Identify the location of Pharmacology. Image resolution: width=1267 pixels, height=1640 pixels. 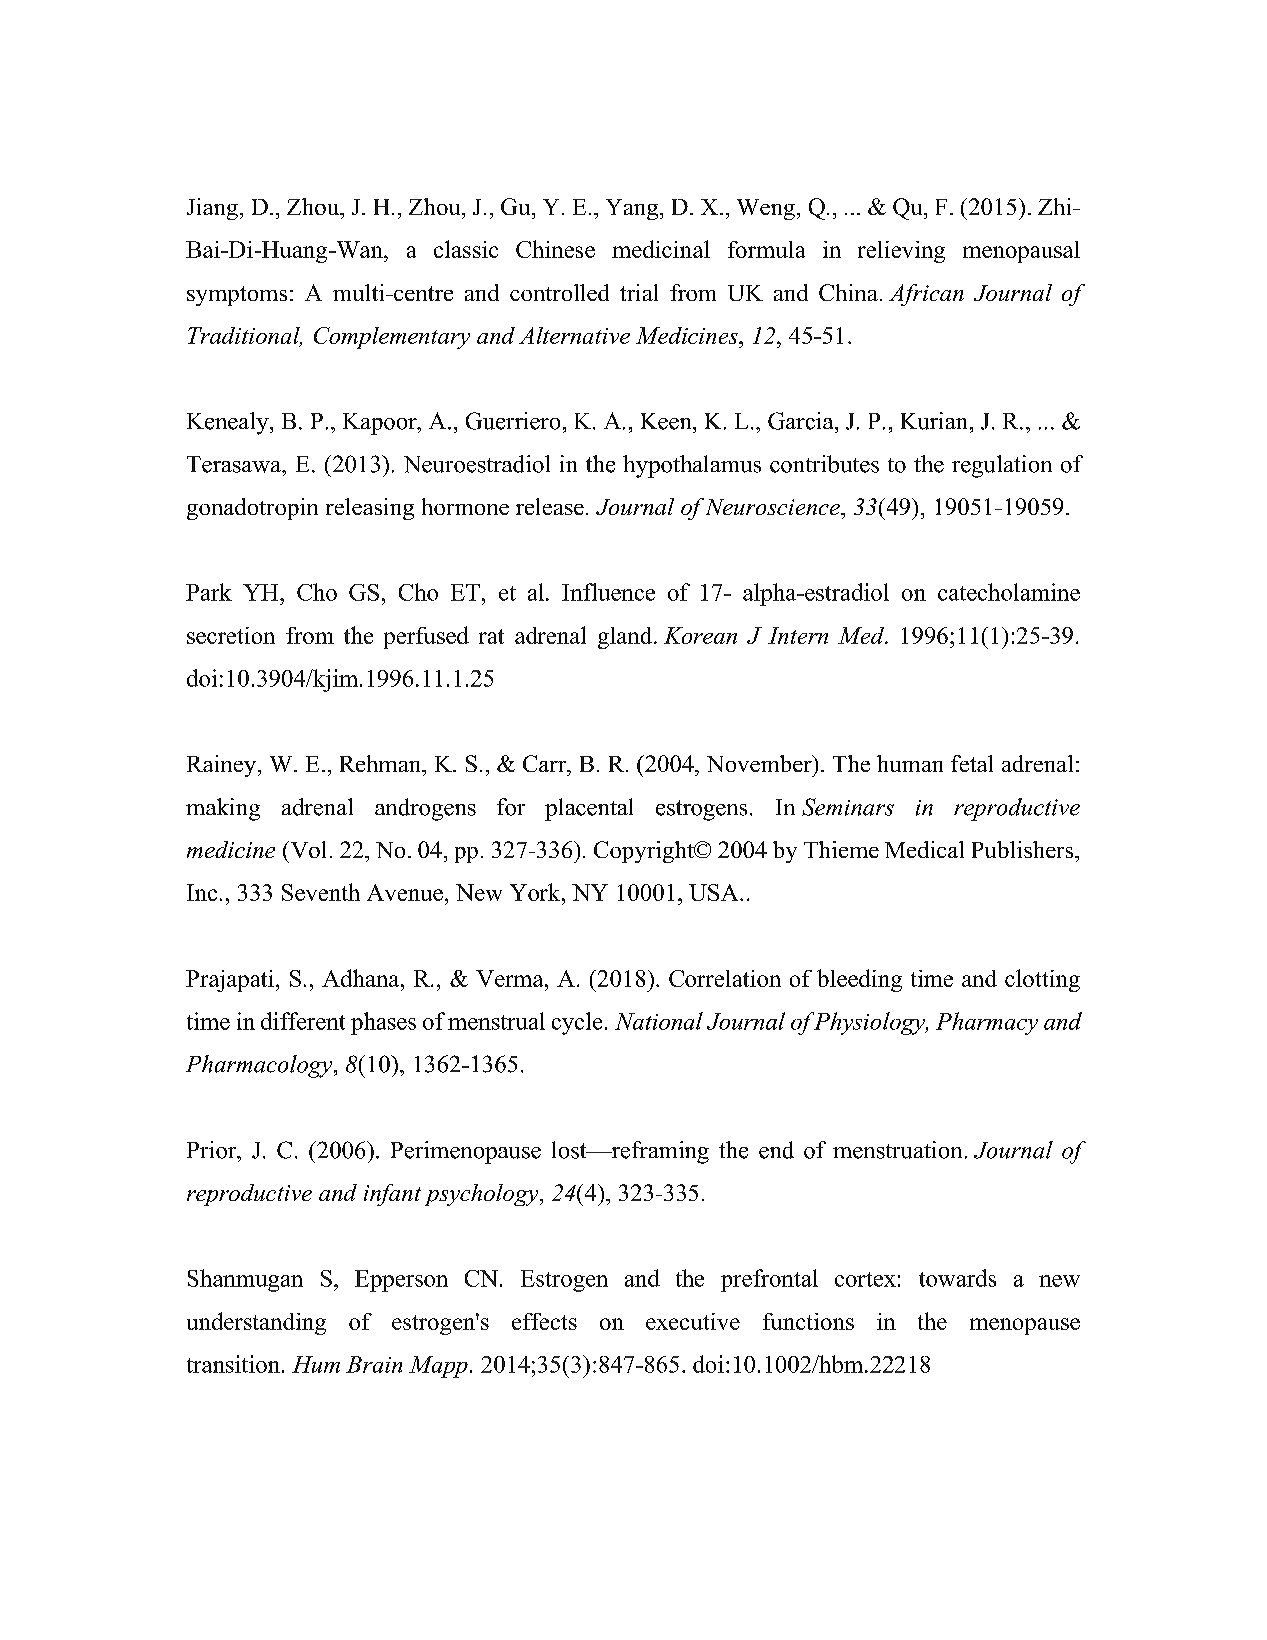
(260, 1066).
